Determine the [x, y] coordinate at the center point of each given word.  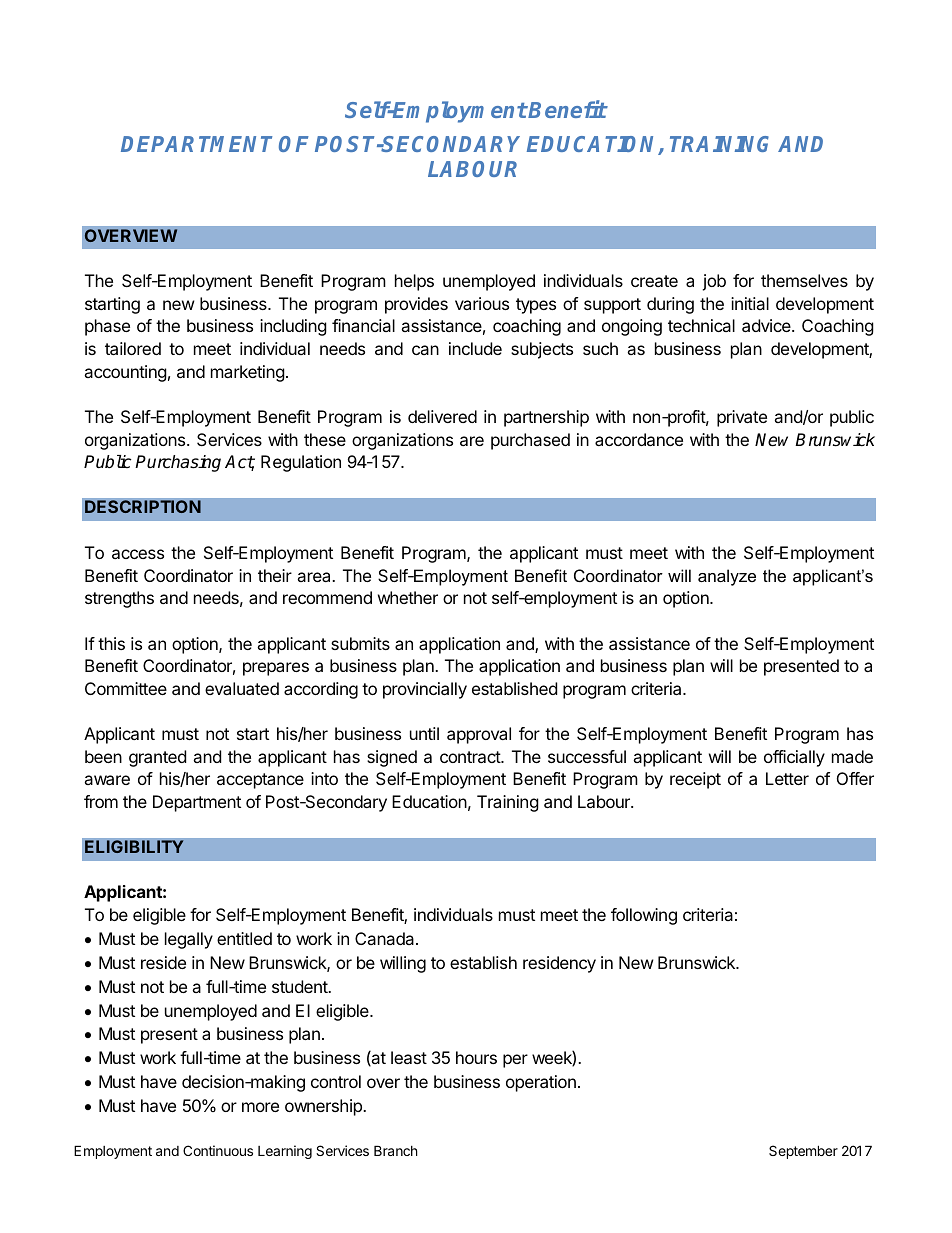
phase [107, 327]
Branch [396, 1150]
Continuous [218, 1150]
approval [479, 735]
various [482, 303]
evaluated [242, 688]
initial [750, 303]
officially [794, 758]
